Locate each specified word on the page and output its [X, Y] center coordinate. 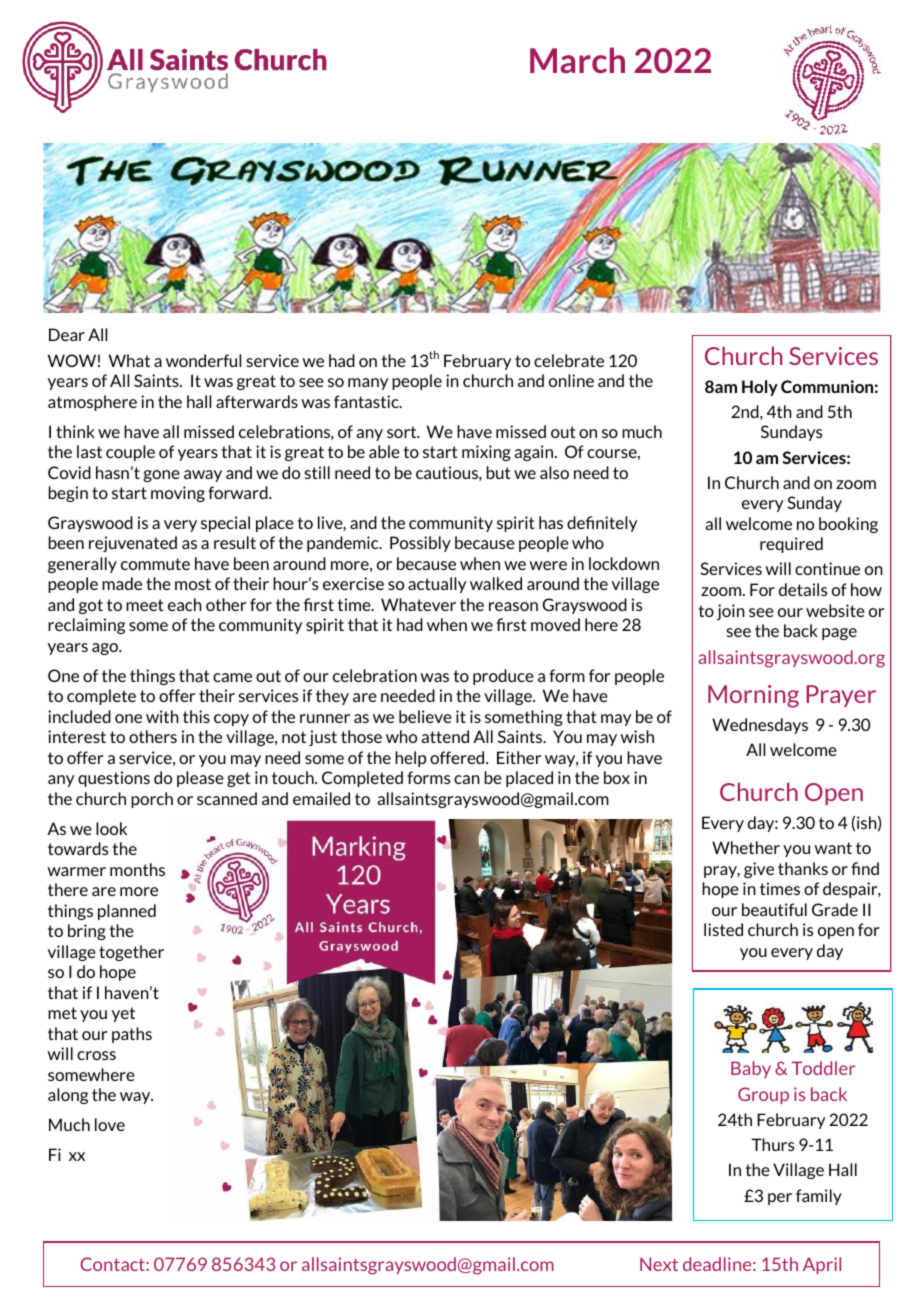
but [499, 472]
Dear [67, 334]
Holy [760, 388]
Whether [746, 847]
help [410, 759]
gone [161, 476]
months [137, 869]
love [110, 1124]
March [577, 60]
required [791, 545]
